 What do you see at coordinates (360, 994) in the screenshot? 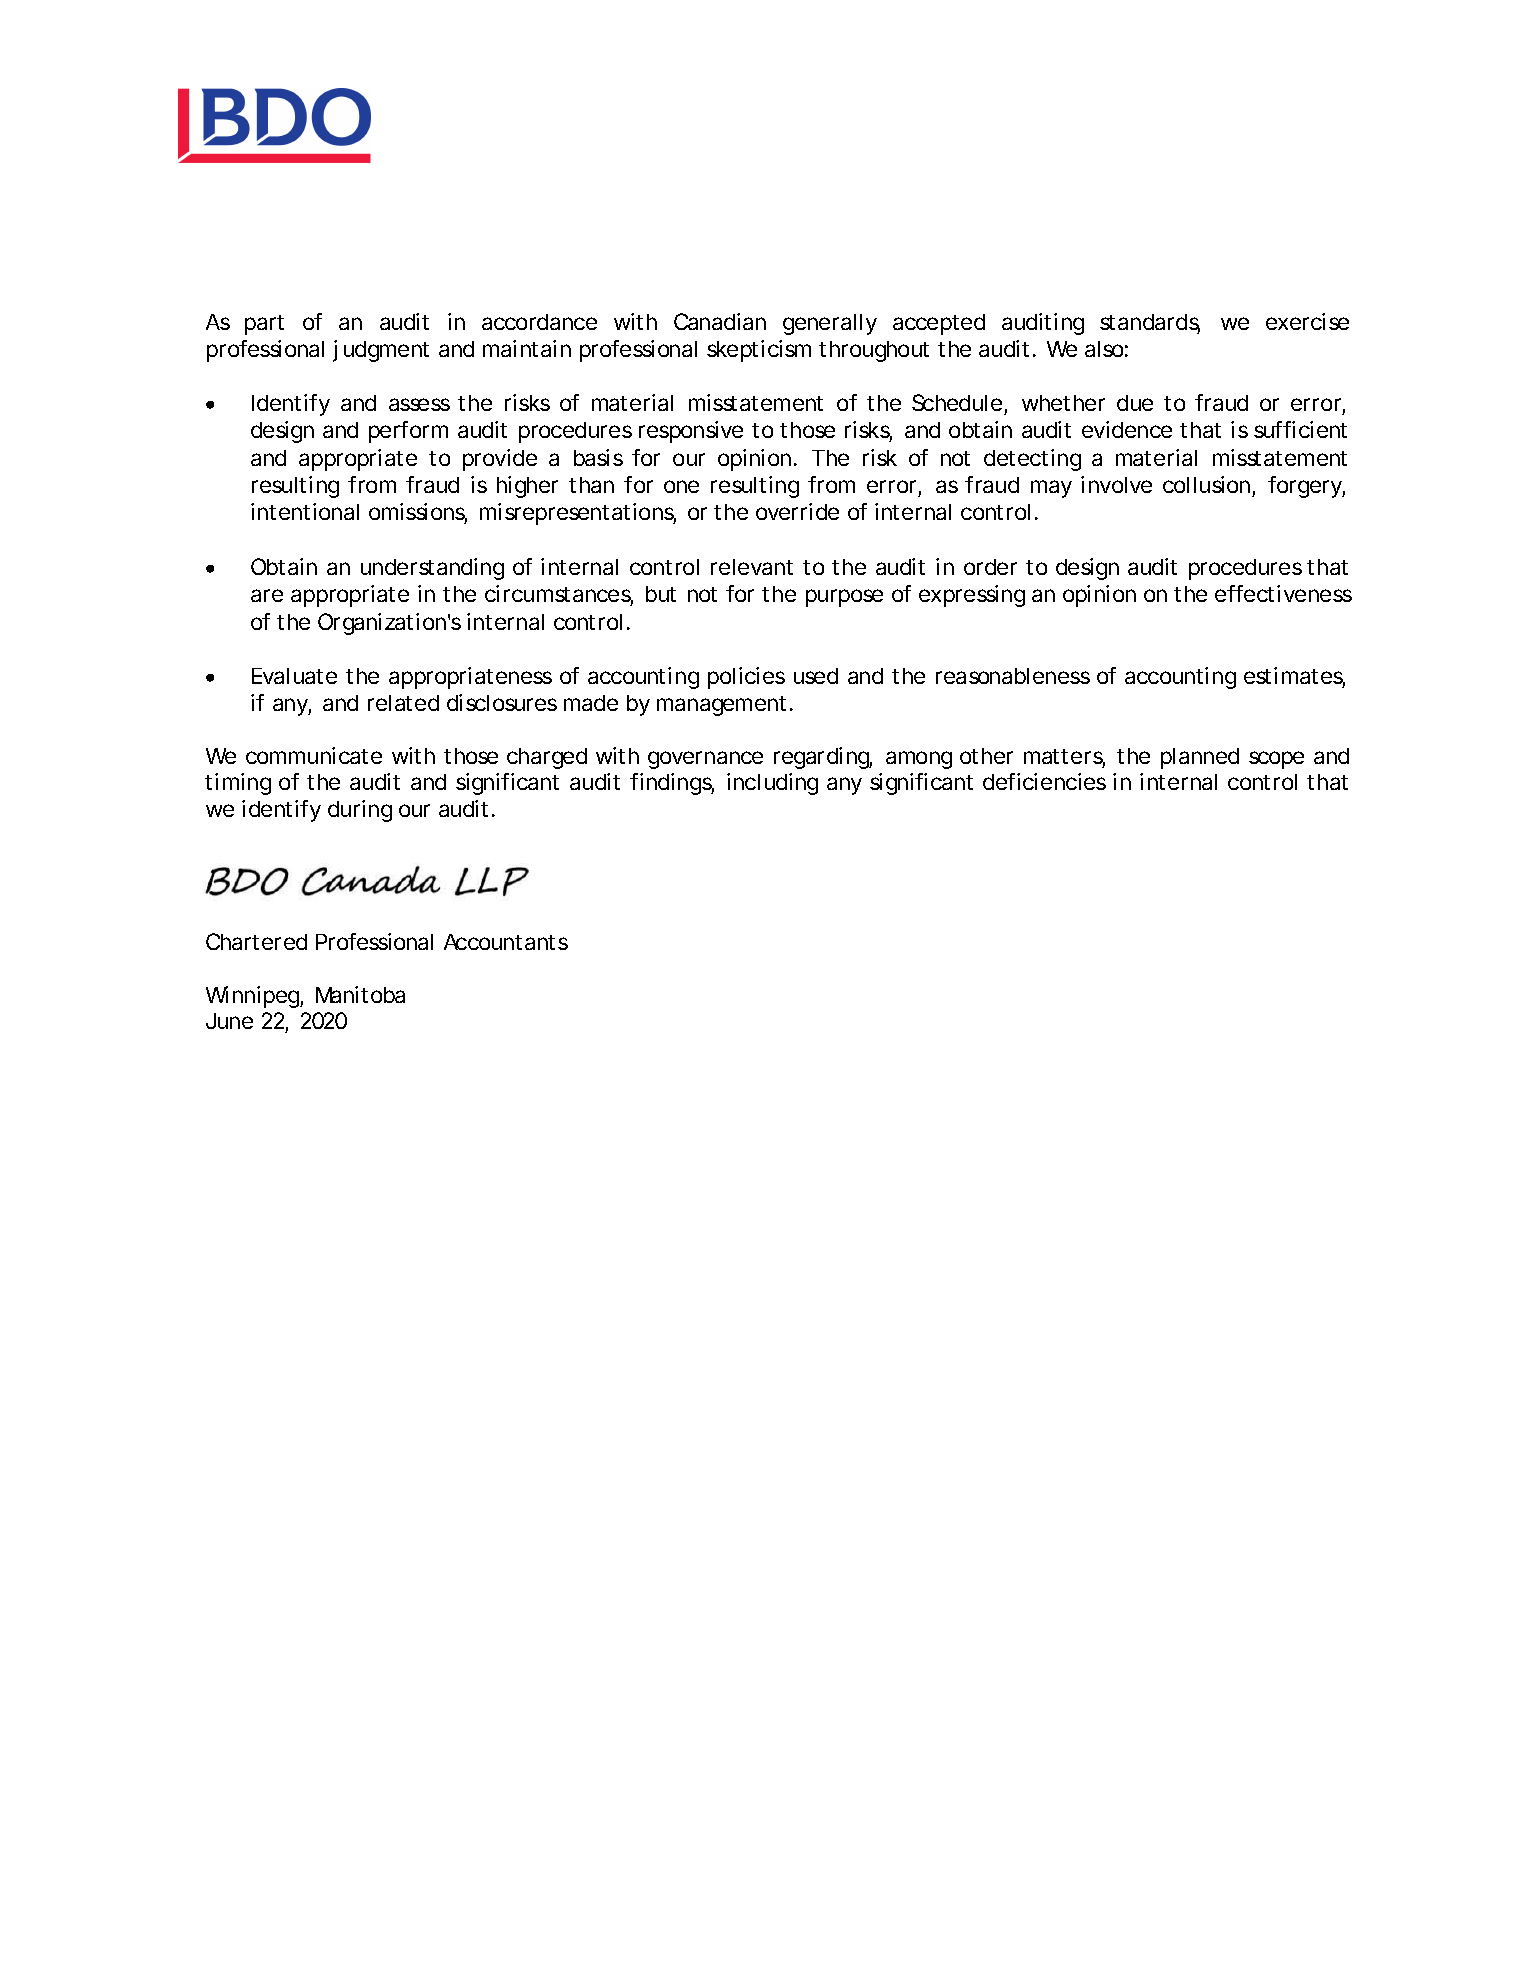
I see `Manitoba` at bounding box center [360, 994].
